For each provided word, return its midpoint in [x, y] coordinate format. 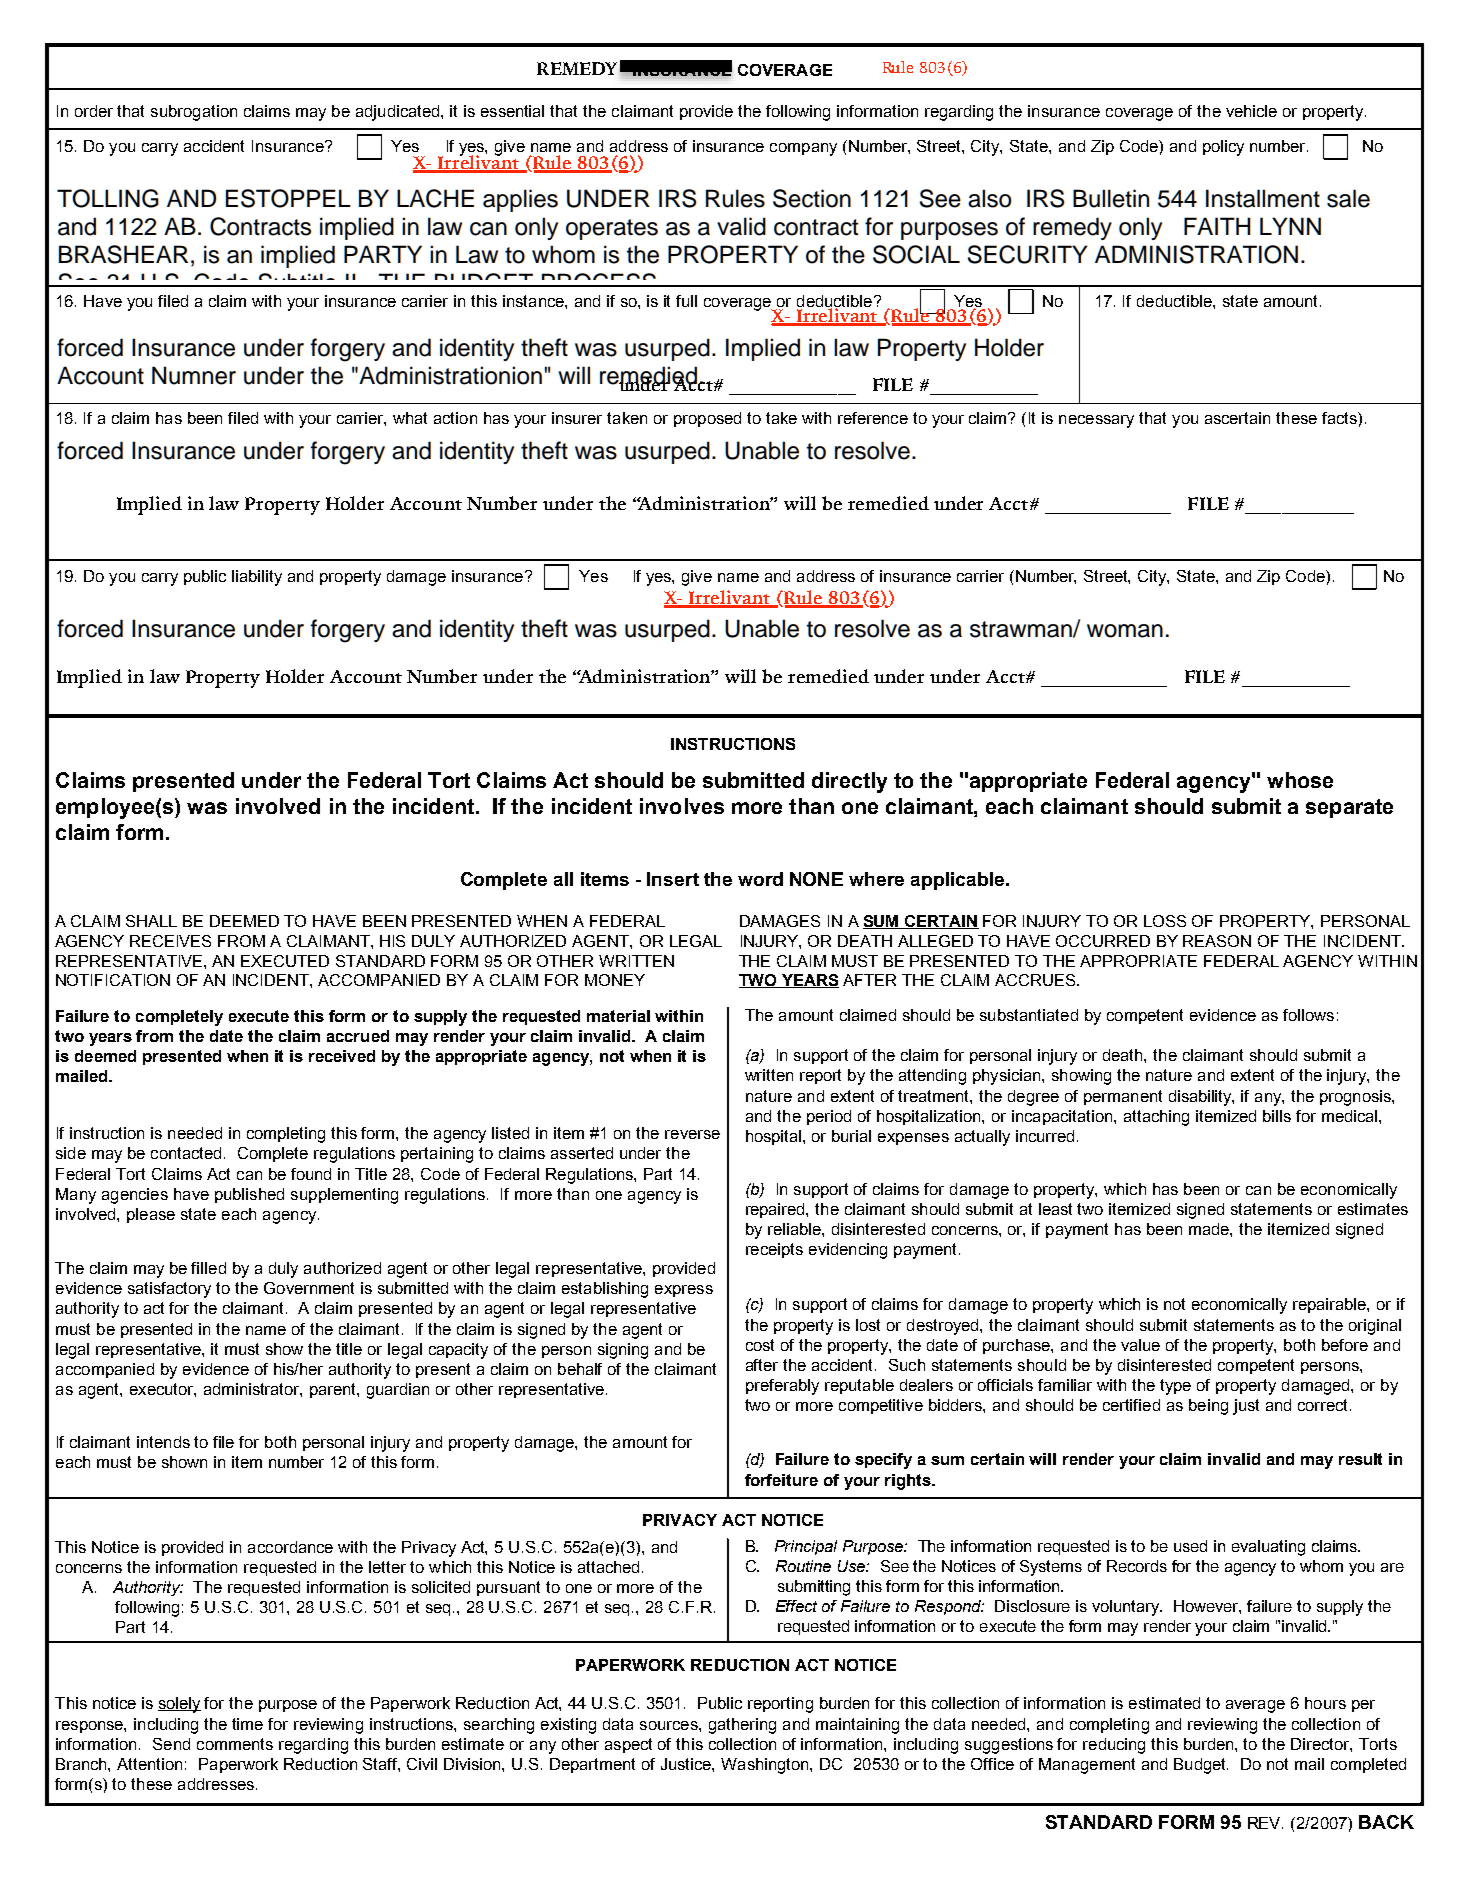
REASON [1217, 941]
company [803, 149]
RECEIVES [170, 941]
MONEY [615, 980]
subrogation [194, 113]
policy [1223, 148]
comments [235, 1744]
